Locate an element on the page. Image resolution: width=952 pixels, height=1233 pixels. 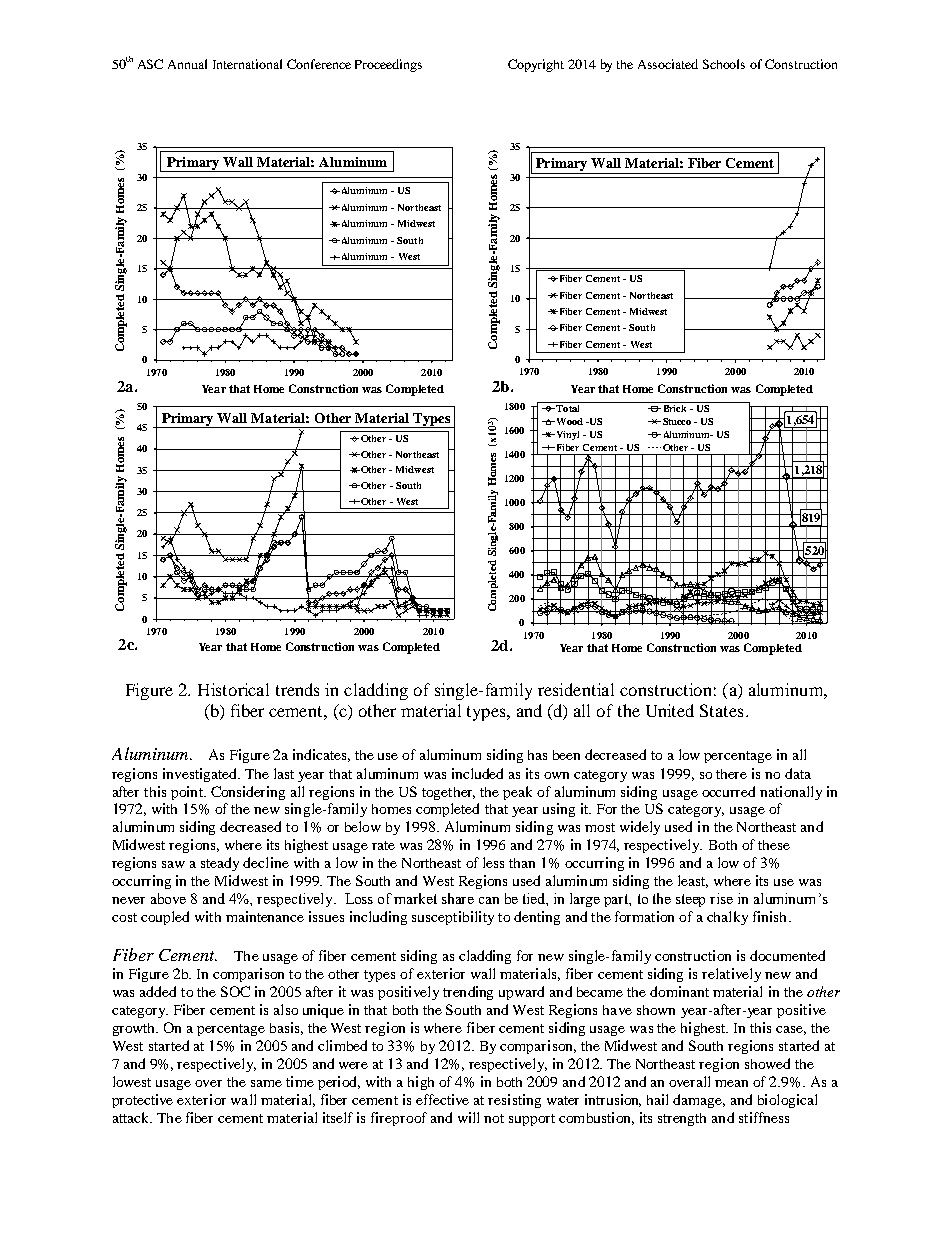
Proceedings is located at coordinates (388, 65).
